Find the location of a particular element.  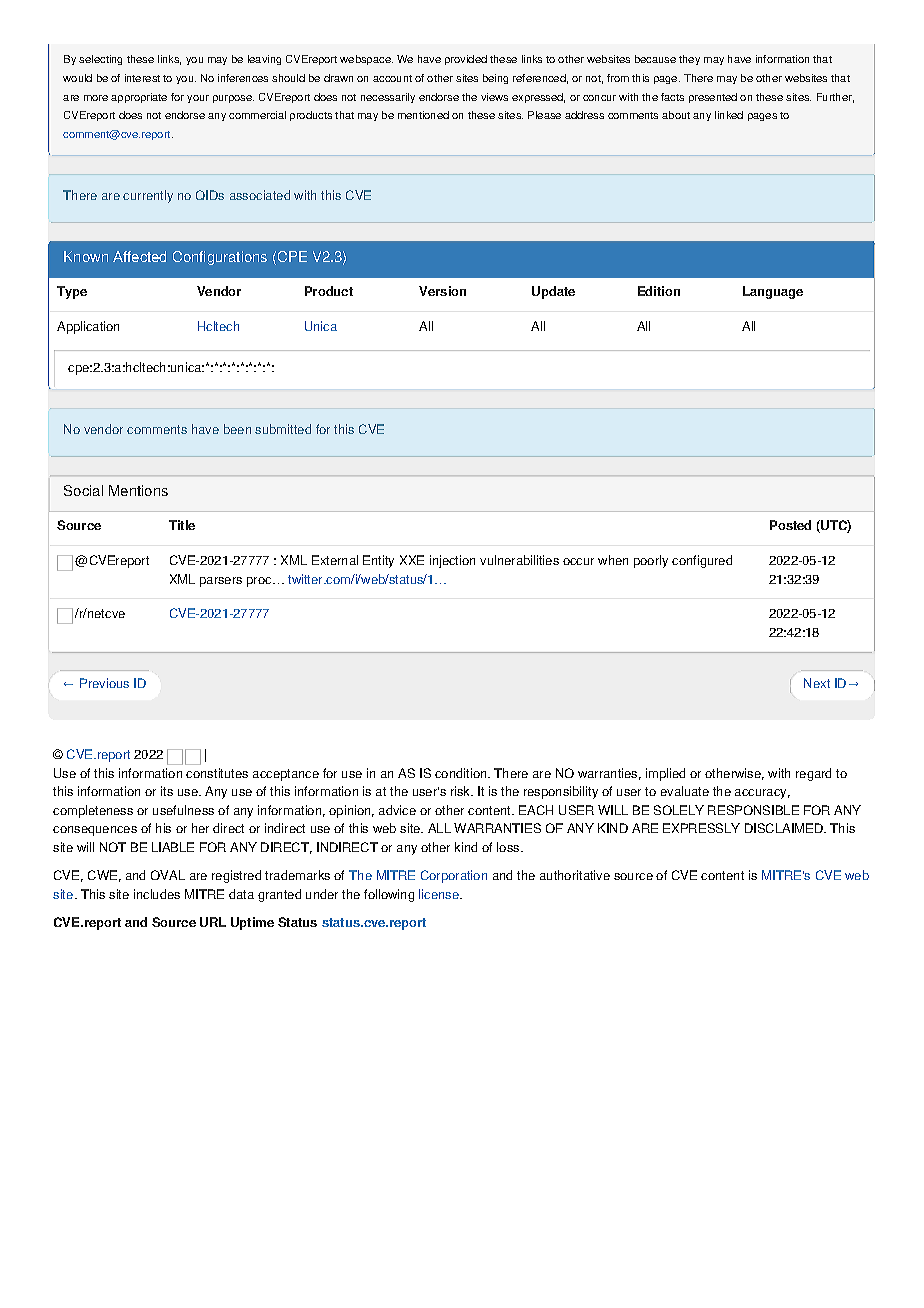

injection is located at coordinates (452, 561).
